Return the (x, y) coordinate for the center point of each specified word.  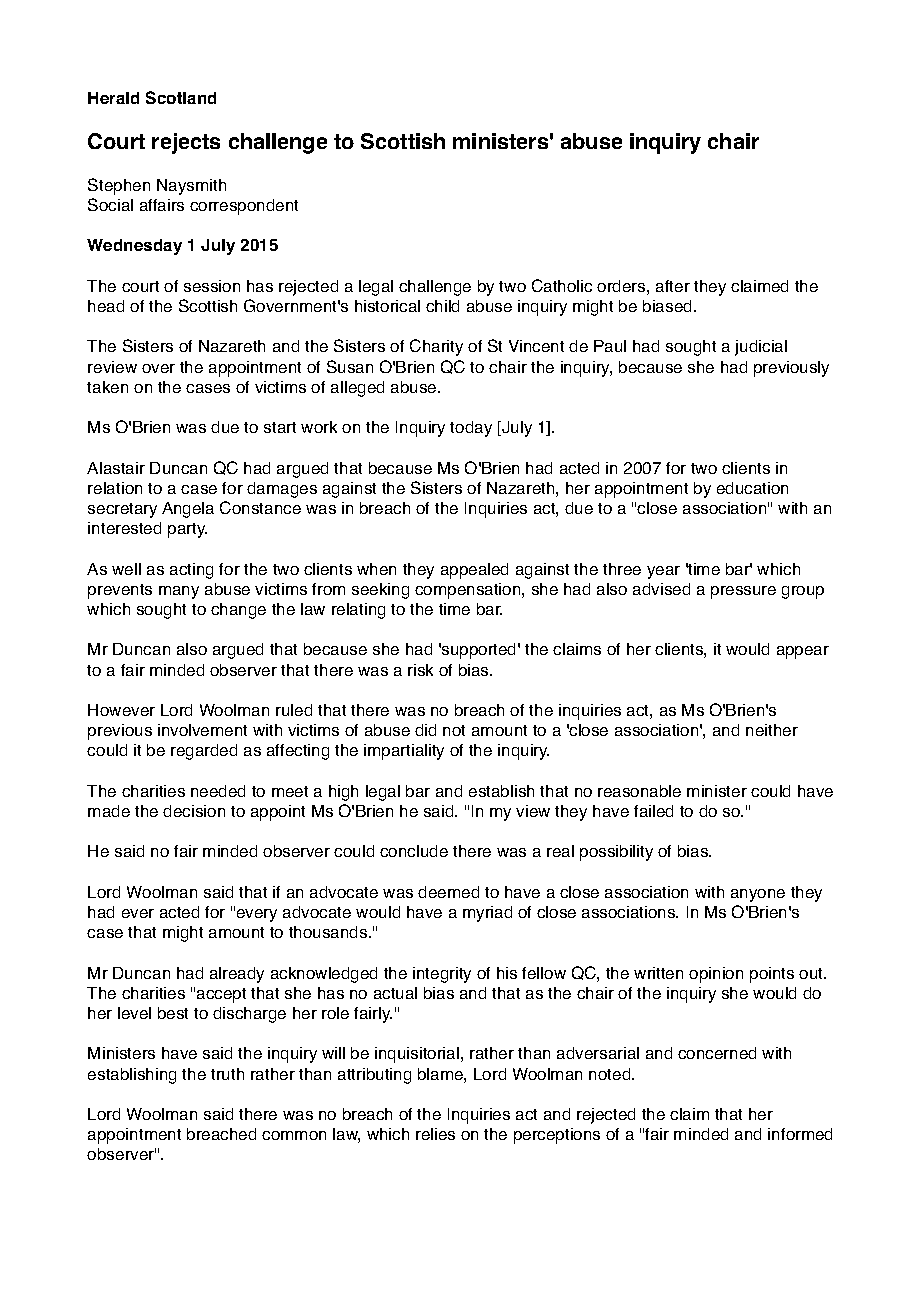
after (673, 286)
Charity (436, 347)
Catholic (562, 285)
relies (435, 1134)
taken (107, 387)
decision (194, 811)
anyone (758, 895)
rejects (186, 143)
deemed (448, 892)
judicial (761, 348)
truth (227, 1074)
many (179, 592)
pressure (743, 592)
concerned (717, 1053)
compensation (469, 591)
